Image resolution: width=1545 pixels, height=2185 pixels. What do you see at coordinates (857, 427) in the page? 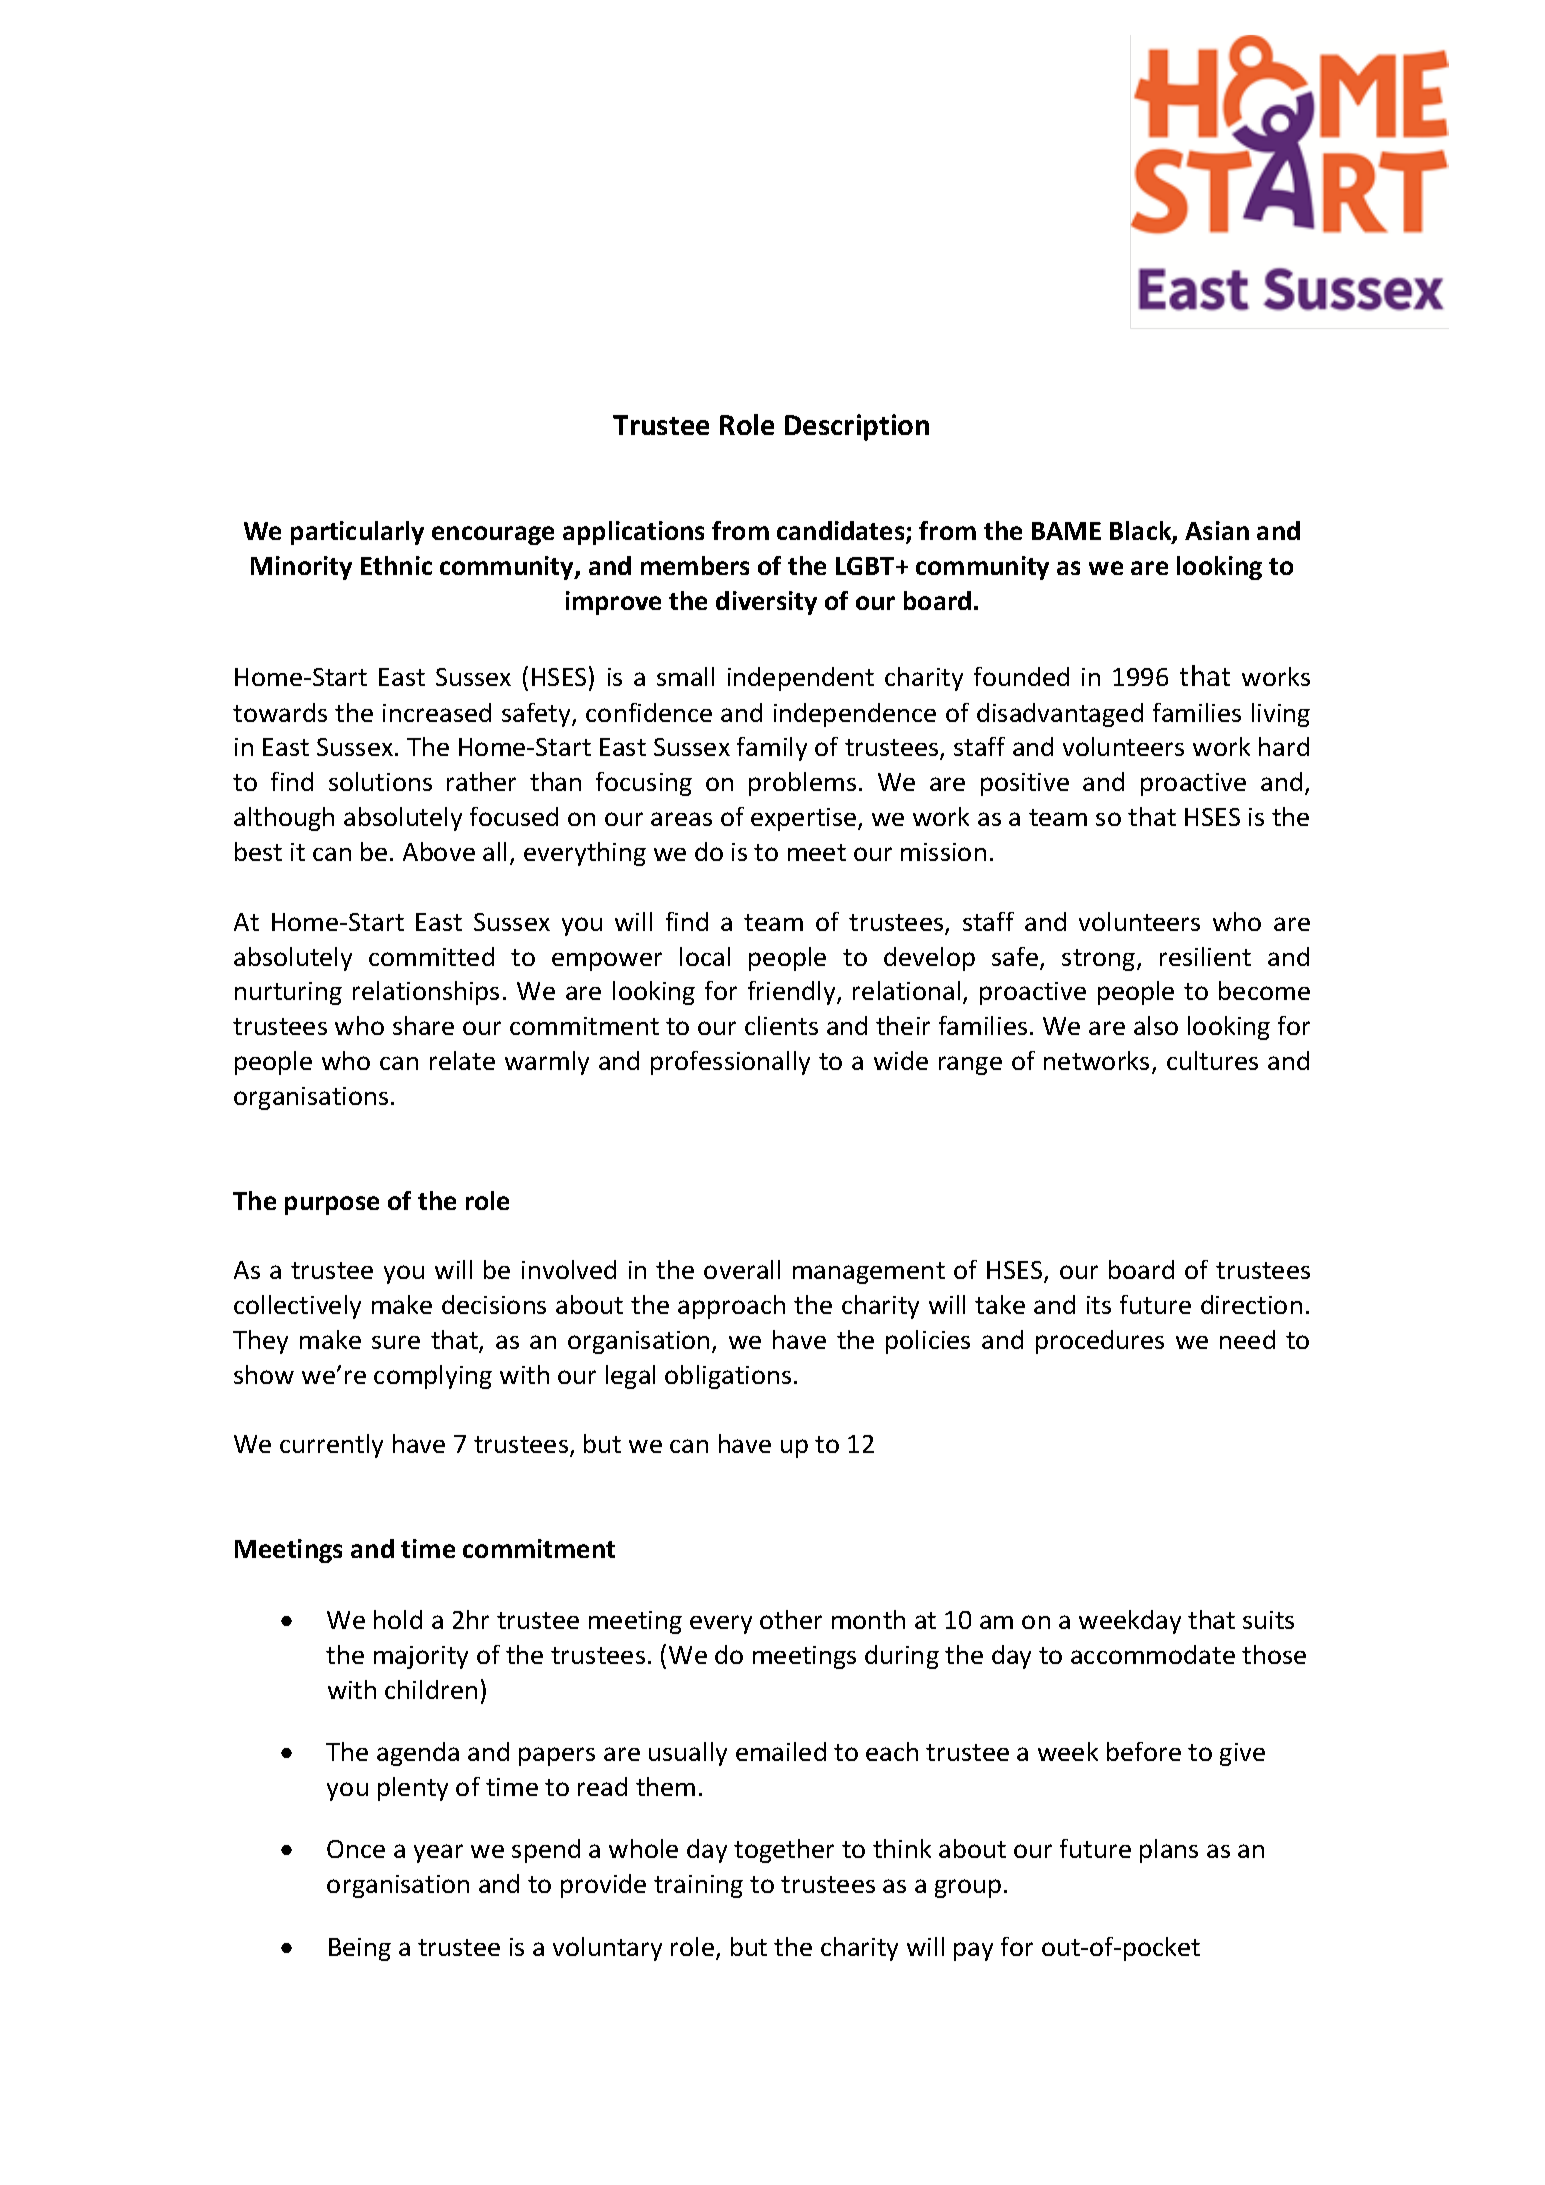
I see `Description` at bounding box center [857, 427].
